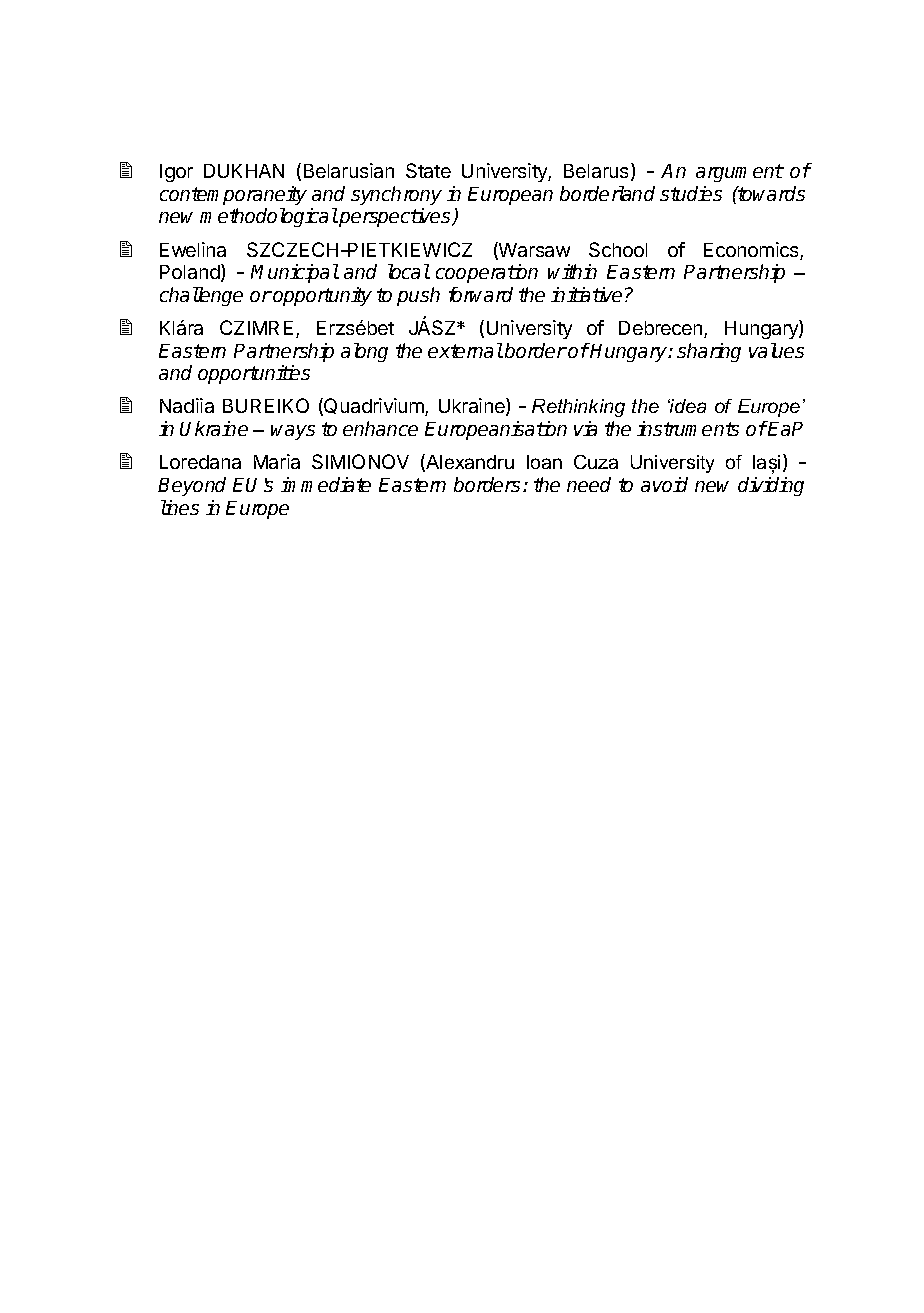 This screenshot has width=924, height=1313. I want to click on instruments, so click(688, 428).
